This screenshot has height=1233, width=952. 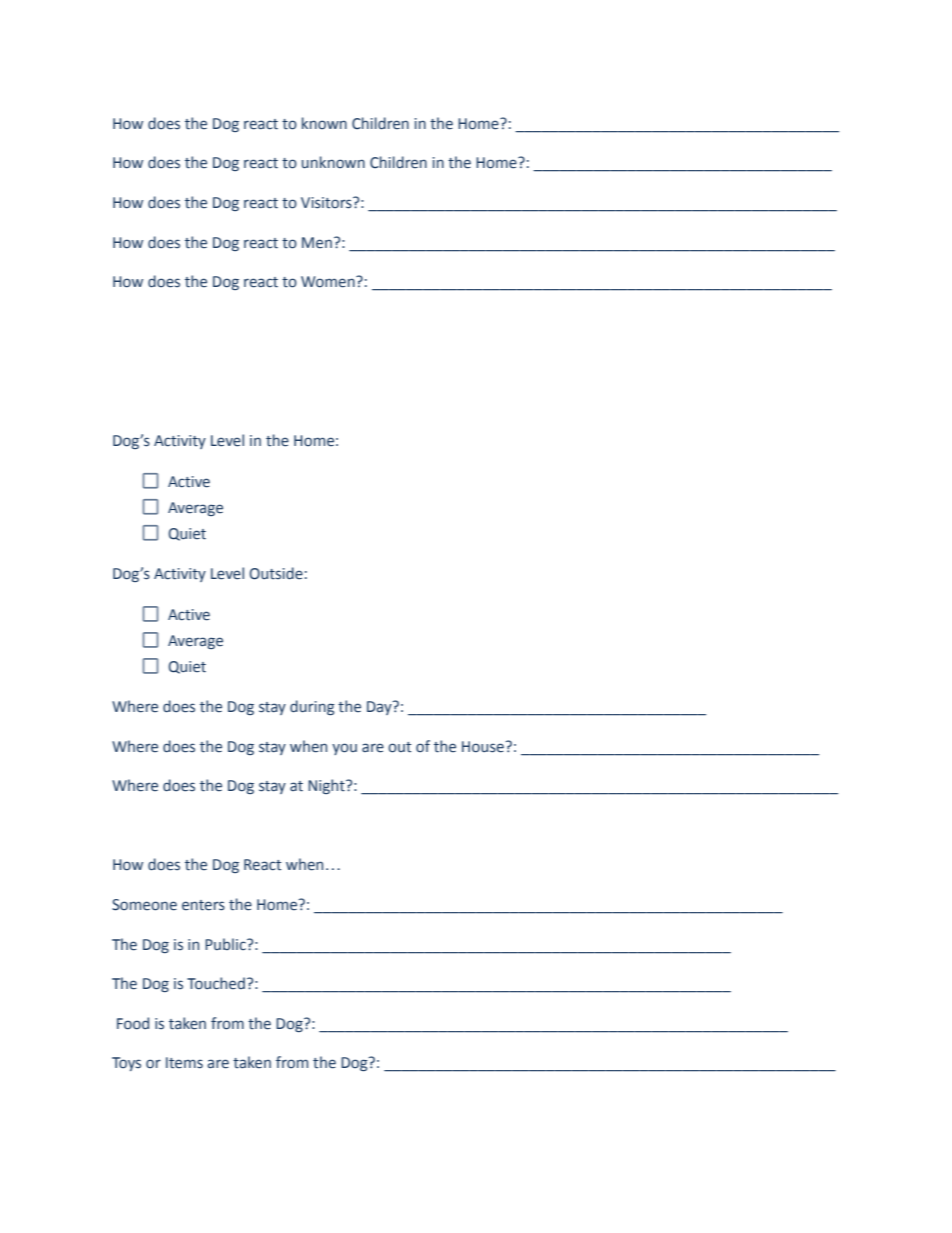 I want to click on Women, so click(x=329, y=282).
